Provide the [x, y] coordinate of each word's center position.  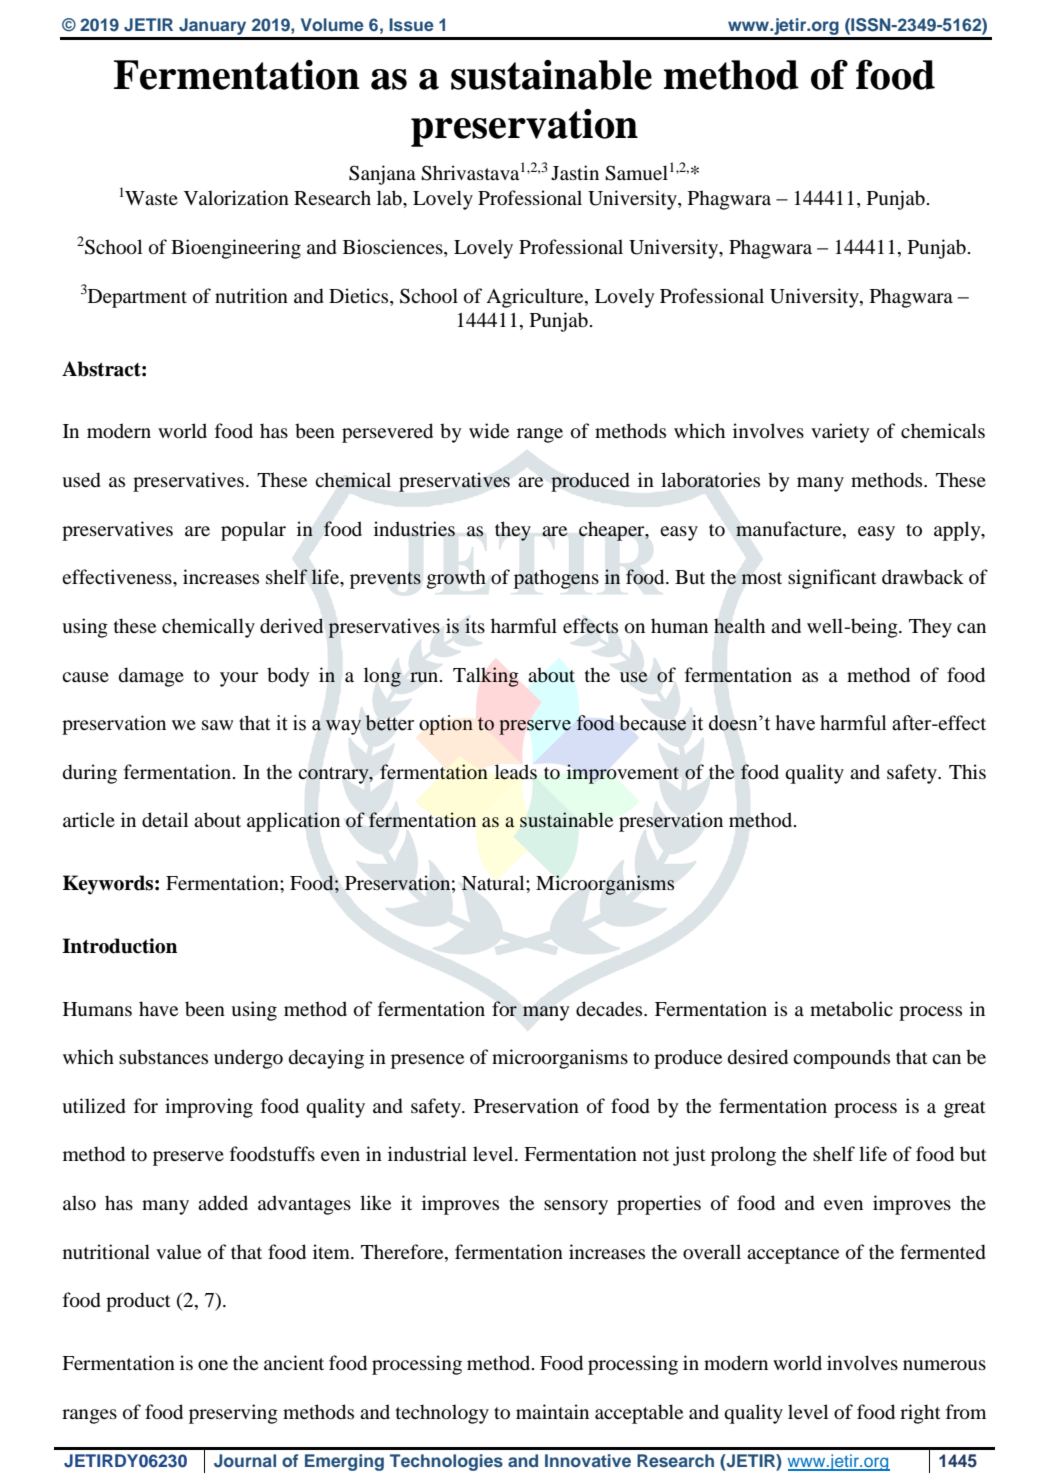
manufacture [790, 529]
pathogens [556, 579]
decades [610, 1009]
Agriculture [536, 298]
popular [253, 531]
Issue [411, 24]
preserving [233, 1414]
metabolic [851, 1009]
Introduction [119, 946]
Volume [332, 24]
